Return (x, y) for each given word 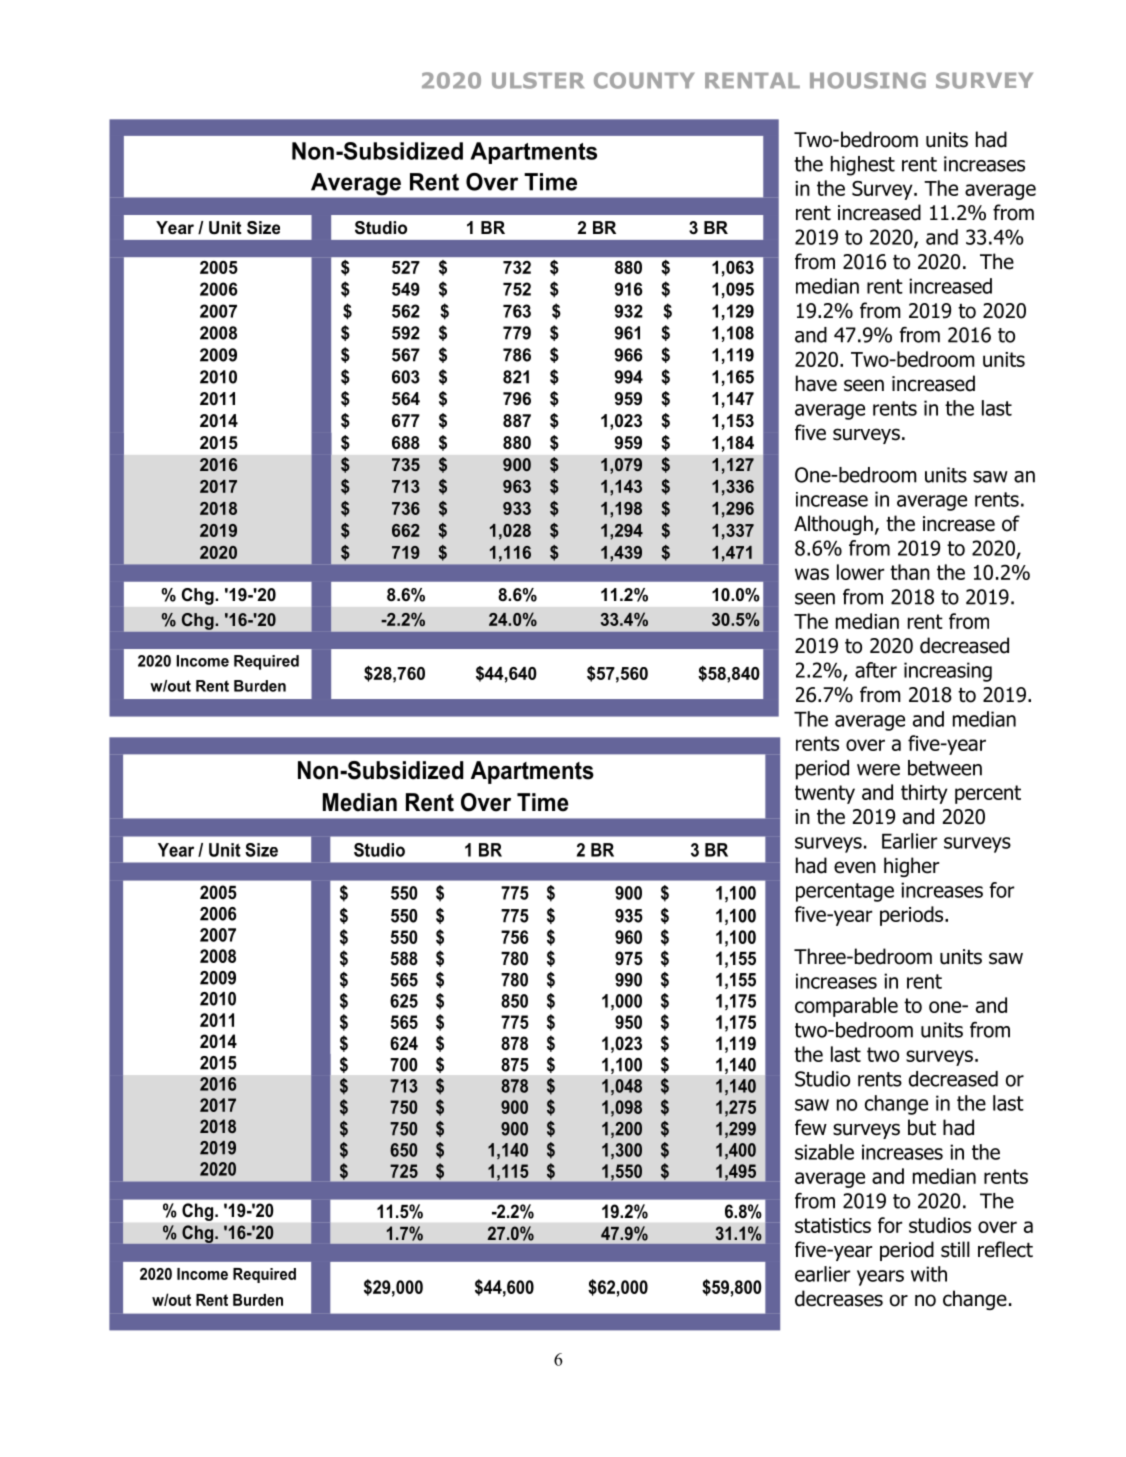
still (955, 1249)
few (811, 1127)
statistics (833, 1225)
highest (863, 166)
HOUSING (868, 80)
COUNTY (644, 80)
